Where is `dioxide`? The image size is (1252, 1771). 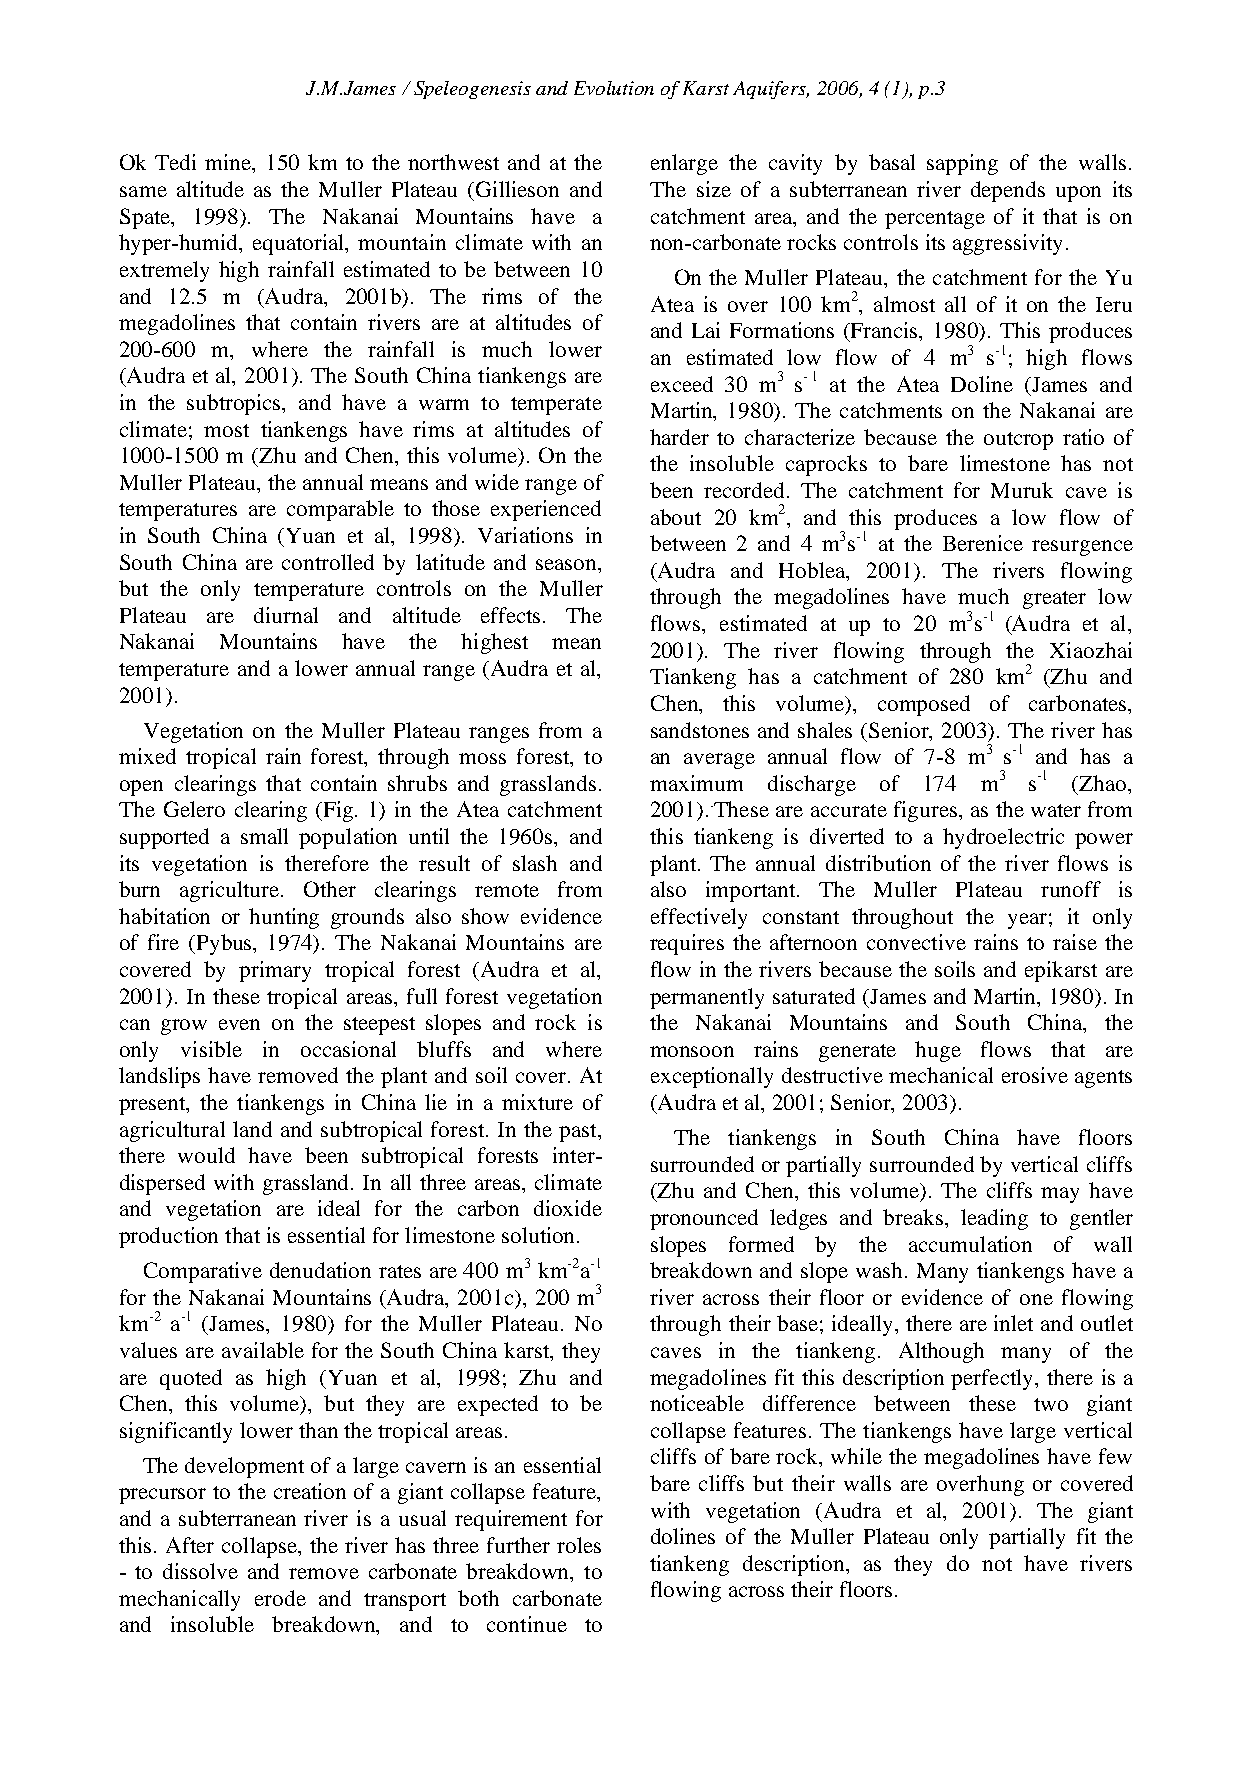 dioxide is located at coordinates (568, 1208).
